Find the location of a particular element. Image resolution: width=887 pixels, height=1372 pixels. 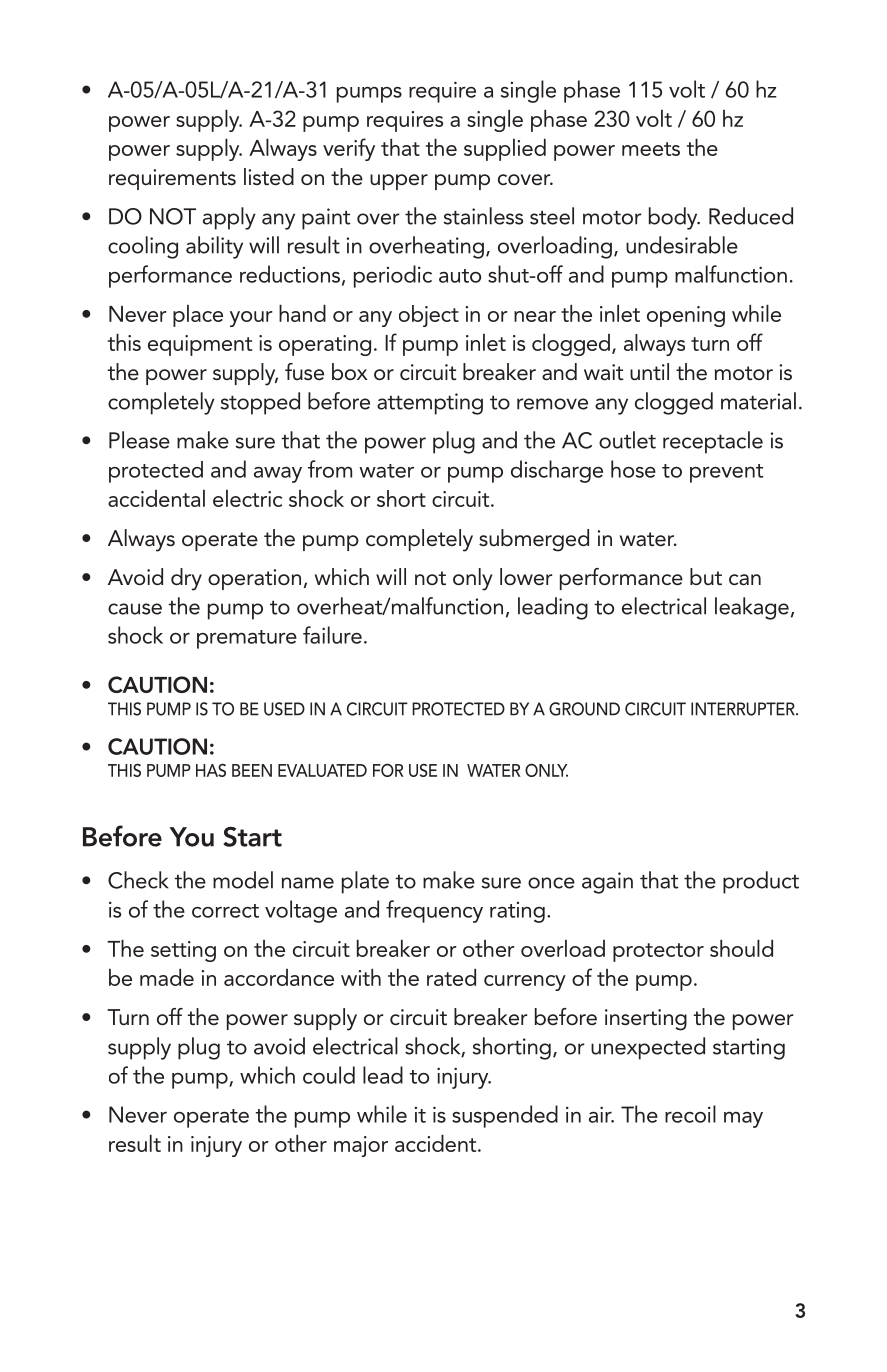

apply is located at coordinates (229, 218).
